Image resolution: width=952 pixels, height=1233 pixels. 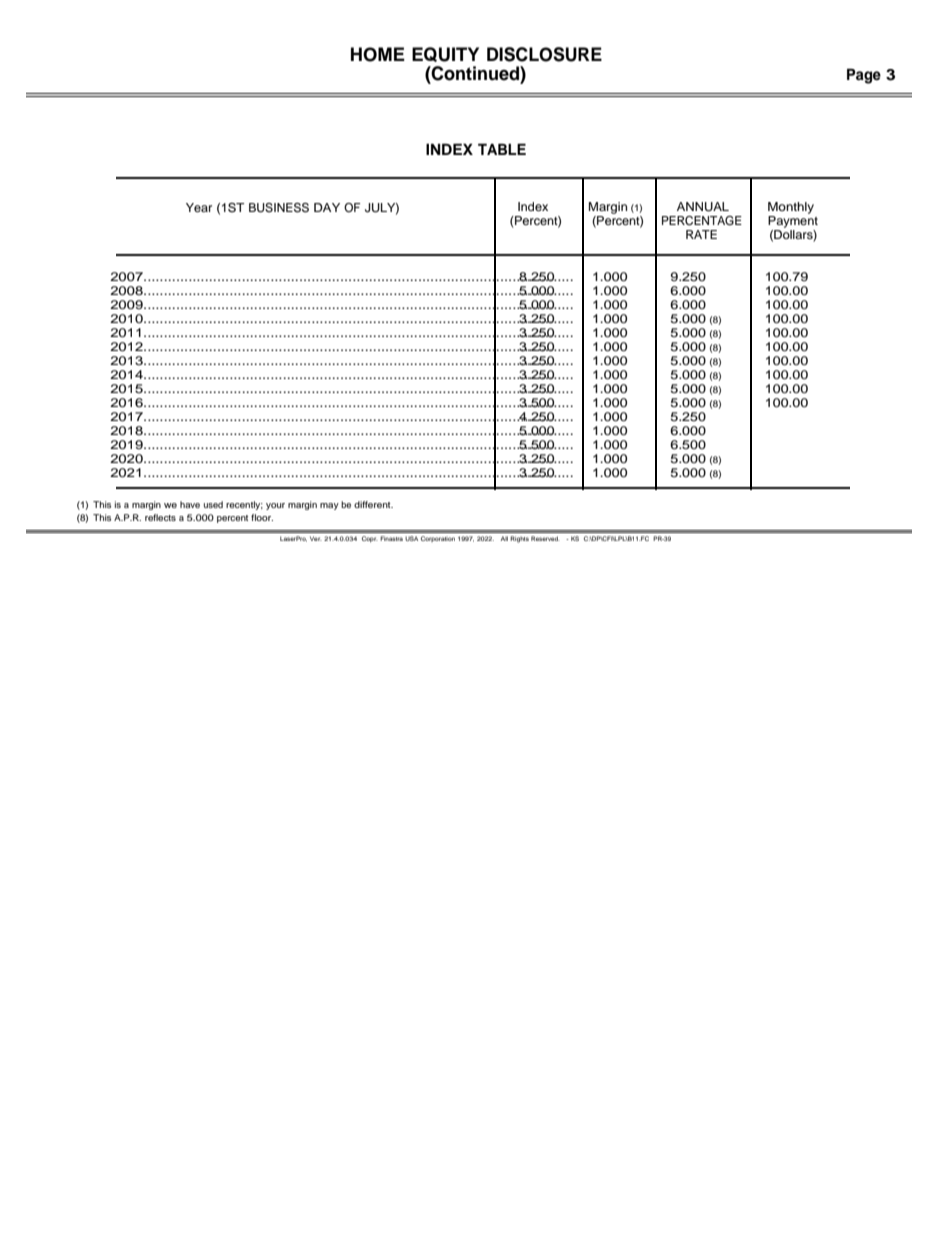 What do you see at coordinates (864, 76) in the screenshot?
I see `Page` at bounding box center [864, 76].
